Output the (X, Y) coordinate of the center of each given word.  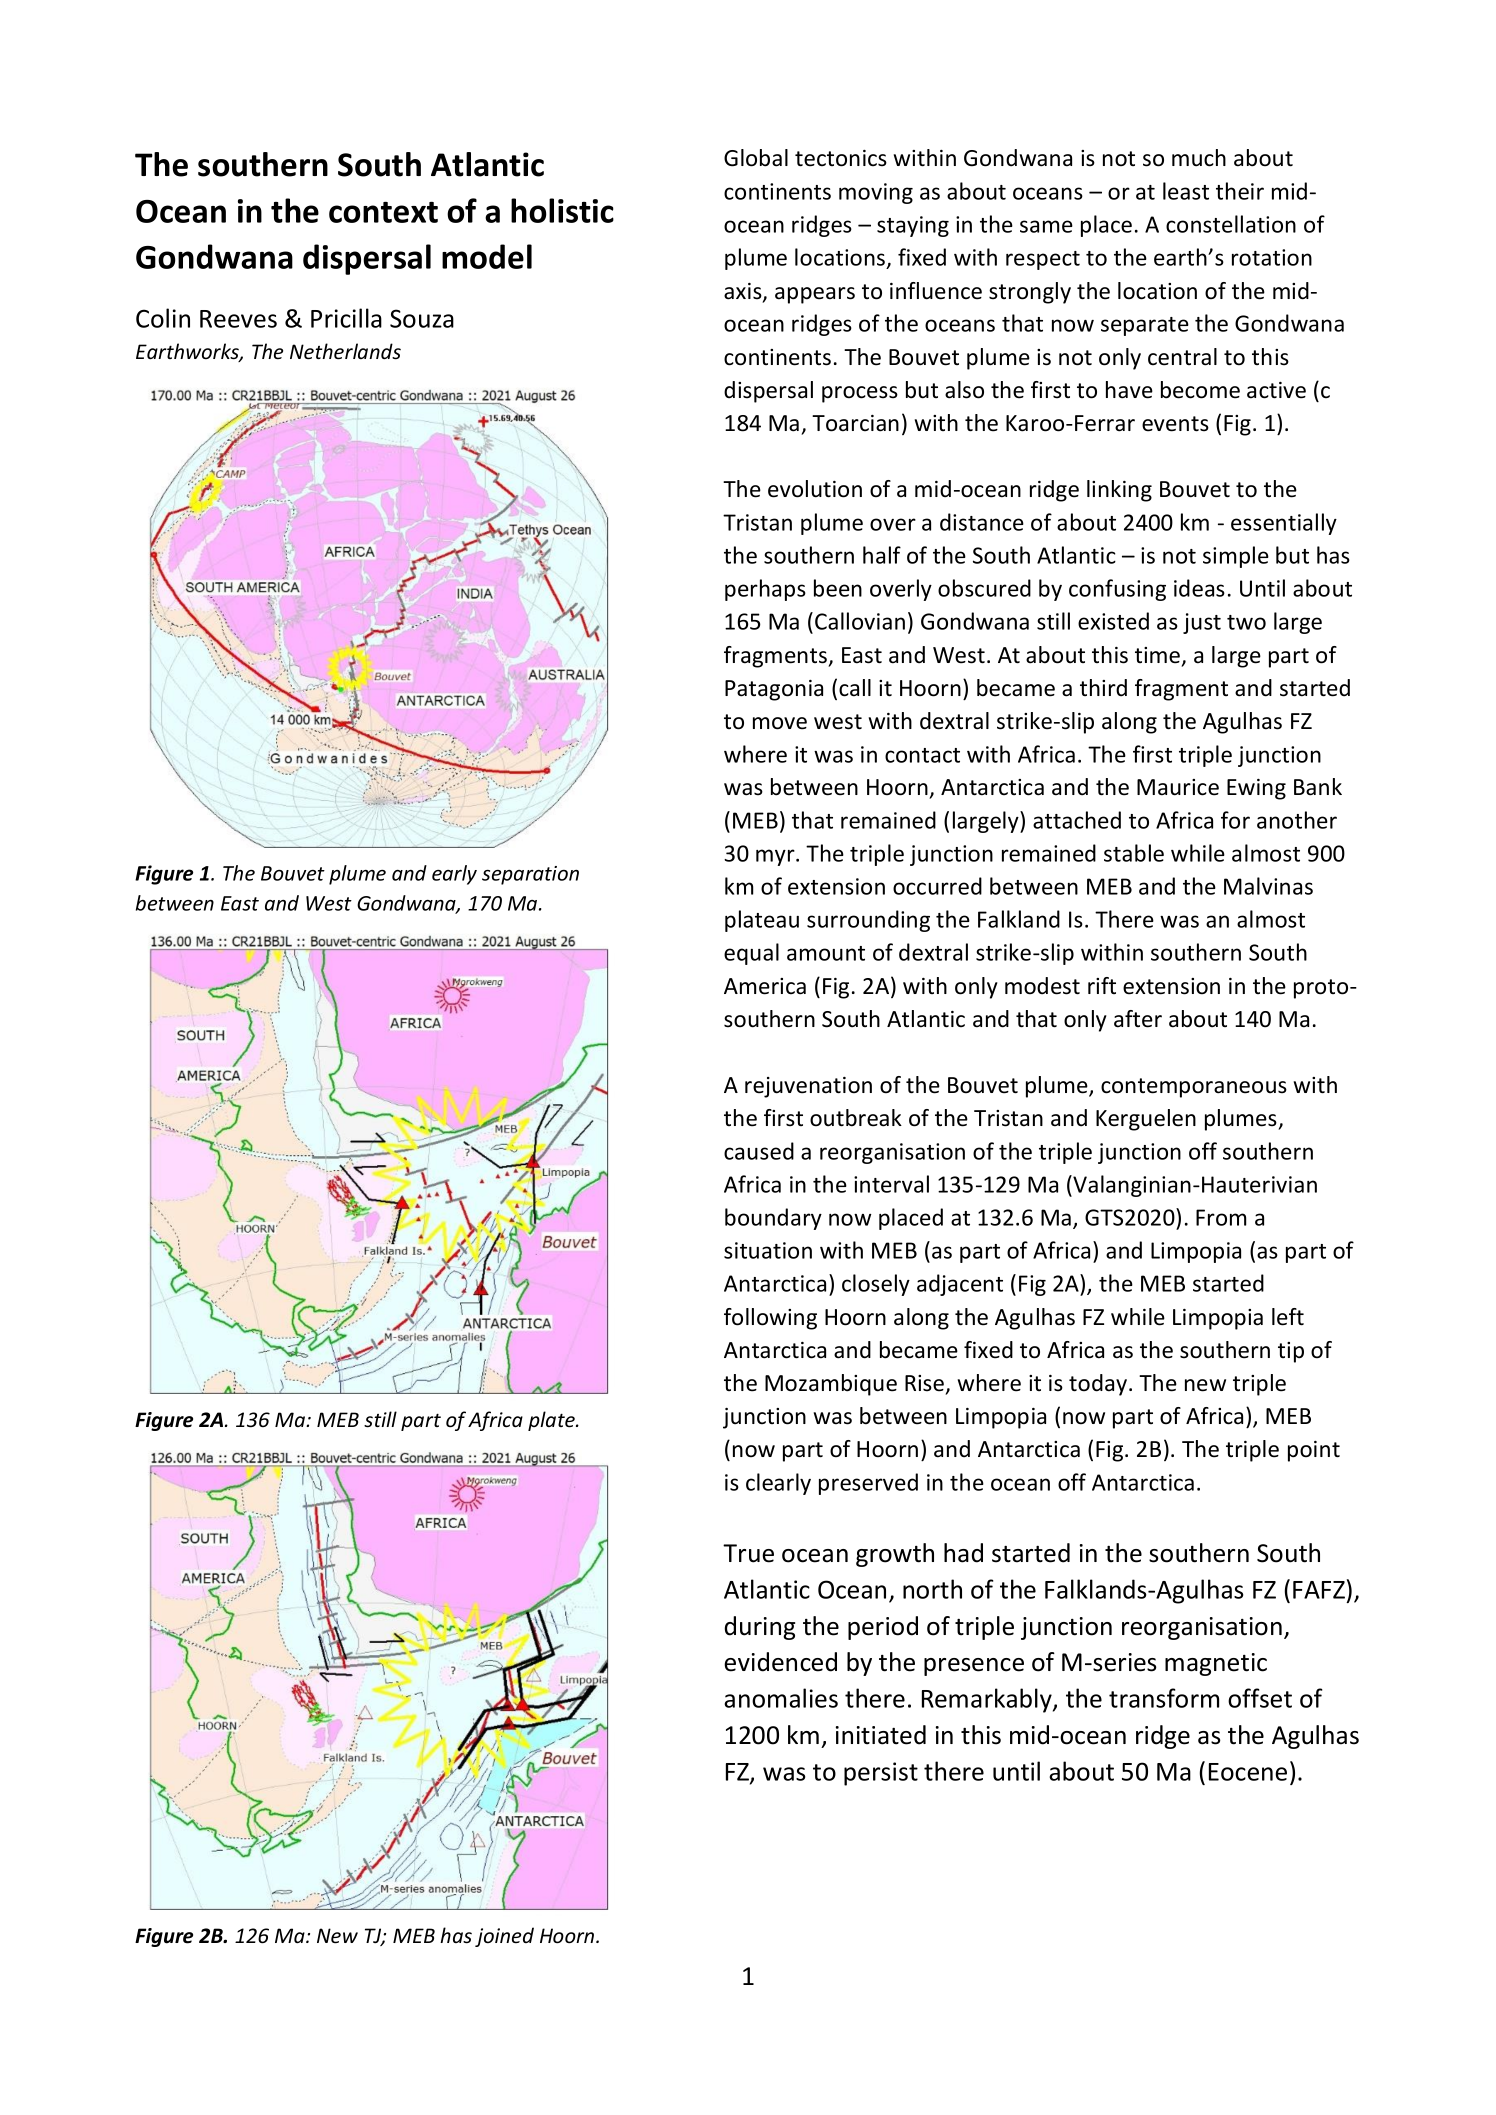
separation (530, 875)
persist (881, 1774)
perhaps (765, 590)
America (765, 986)
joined (504, 1937)
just (1202, 623)
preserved (868, 1484)
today (1099, 1385)
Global (756, 158)
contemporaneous (1194, 1088)
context (383, 212)
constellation (1231, 224)
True (748, 1553)
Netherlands (345, 351)
